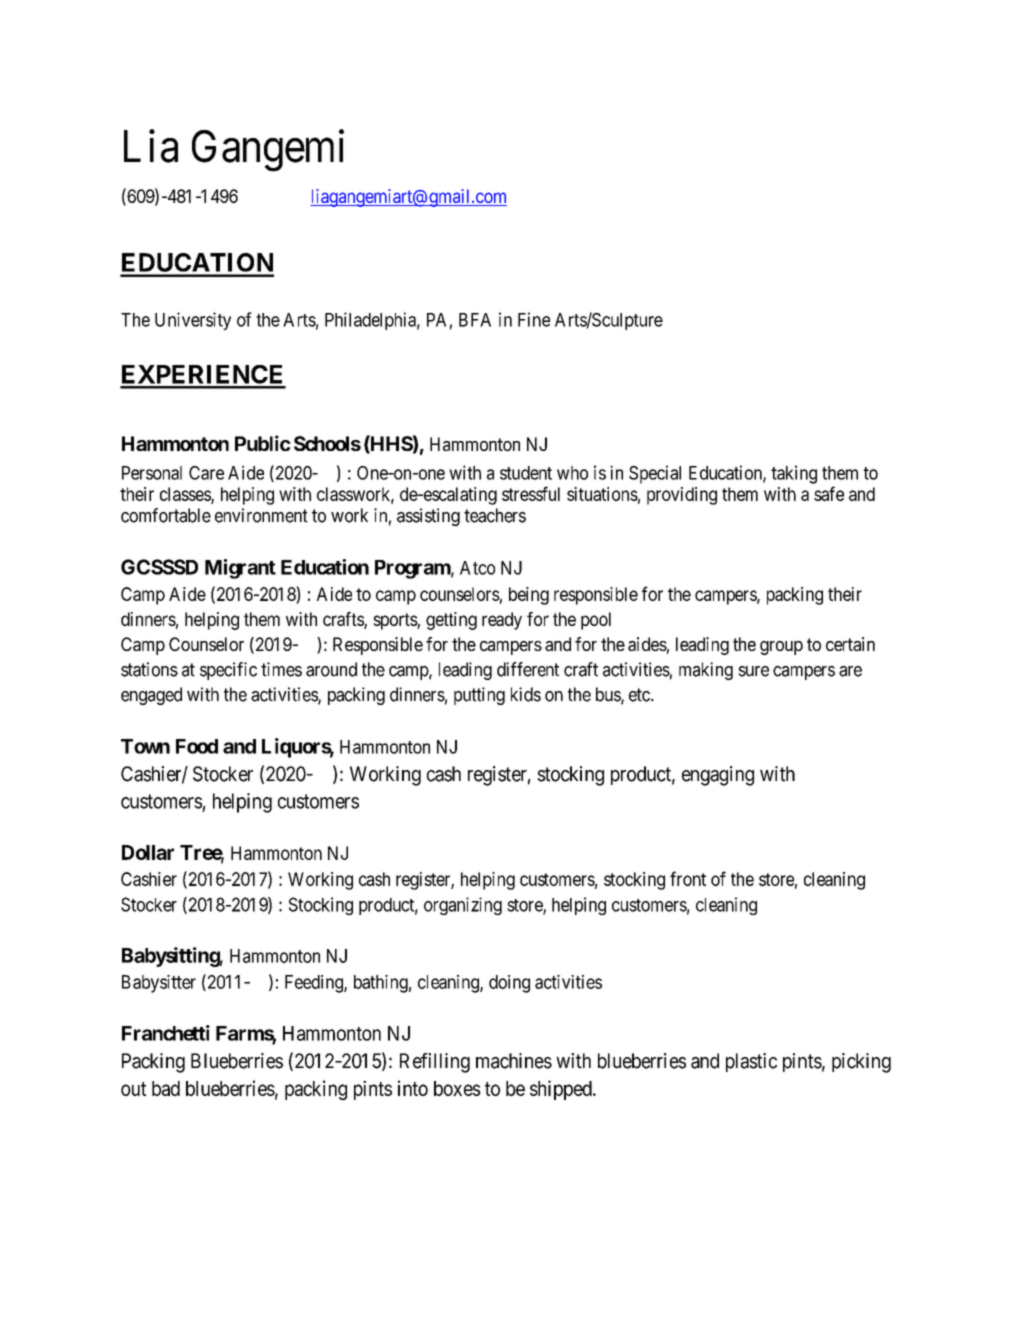  What do you see at coordinates (475, 320) in the screenshot?
I see `BFA` at bounding box center [475, 320].
